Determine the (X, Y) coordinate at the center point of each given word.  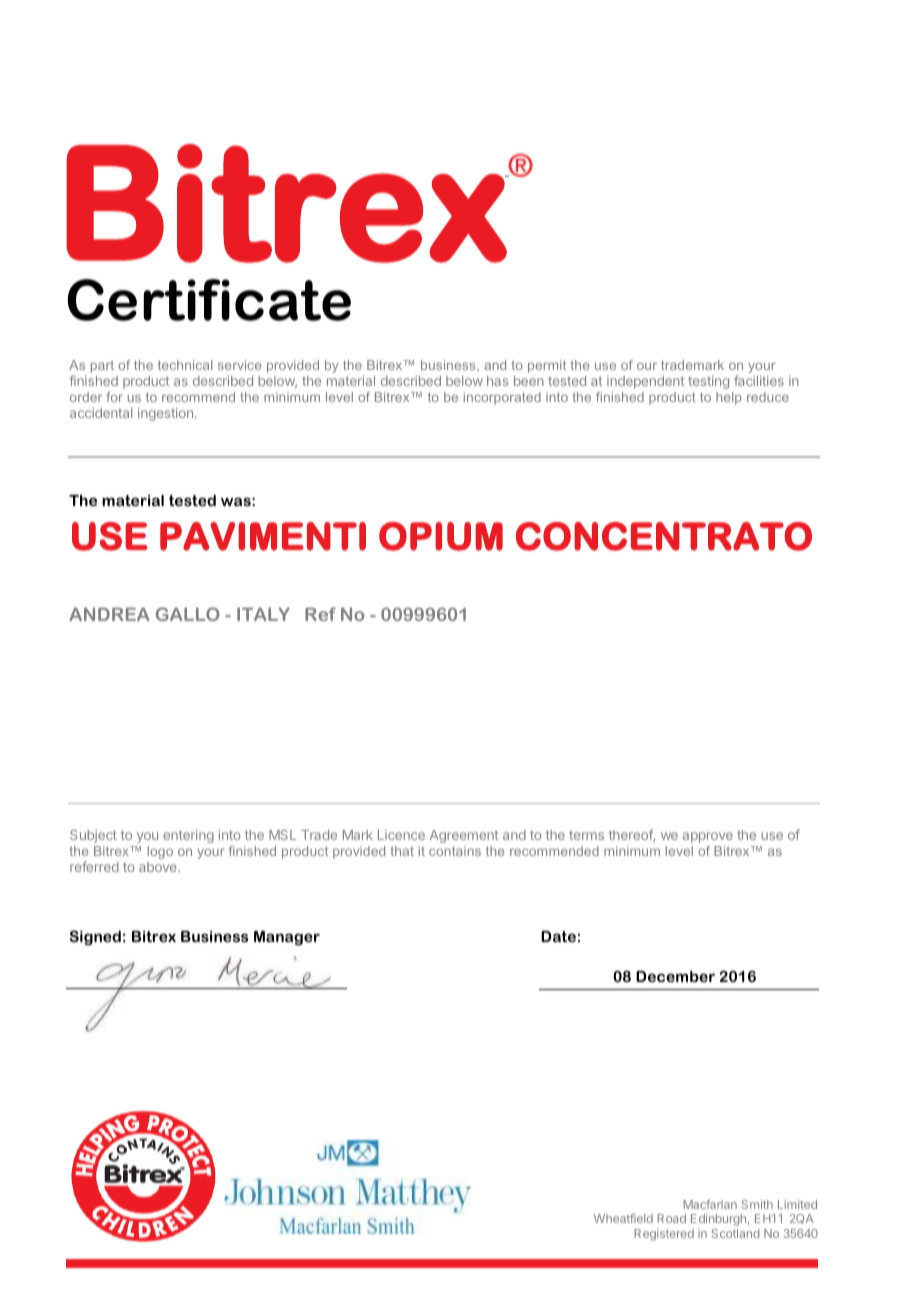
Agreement (464, 836)
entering (188, 836)
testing (708, 382)
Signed (95, 938)
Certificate (209, 300)
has (497, 381)
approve (708, 837)
